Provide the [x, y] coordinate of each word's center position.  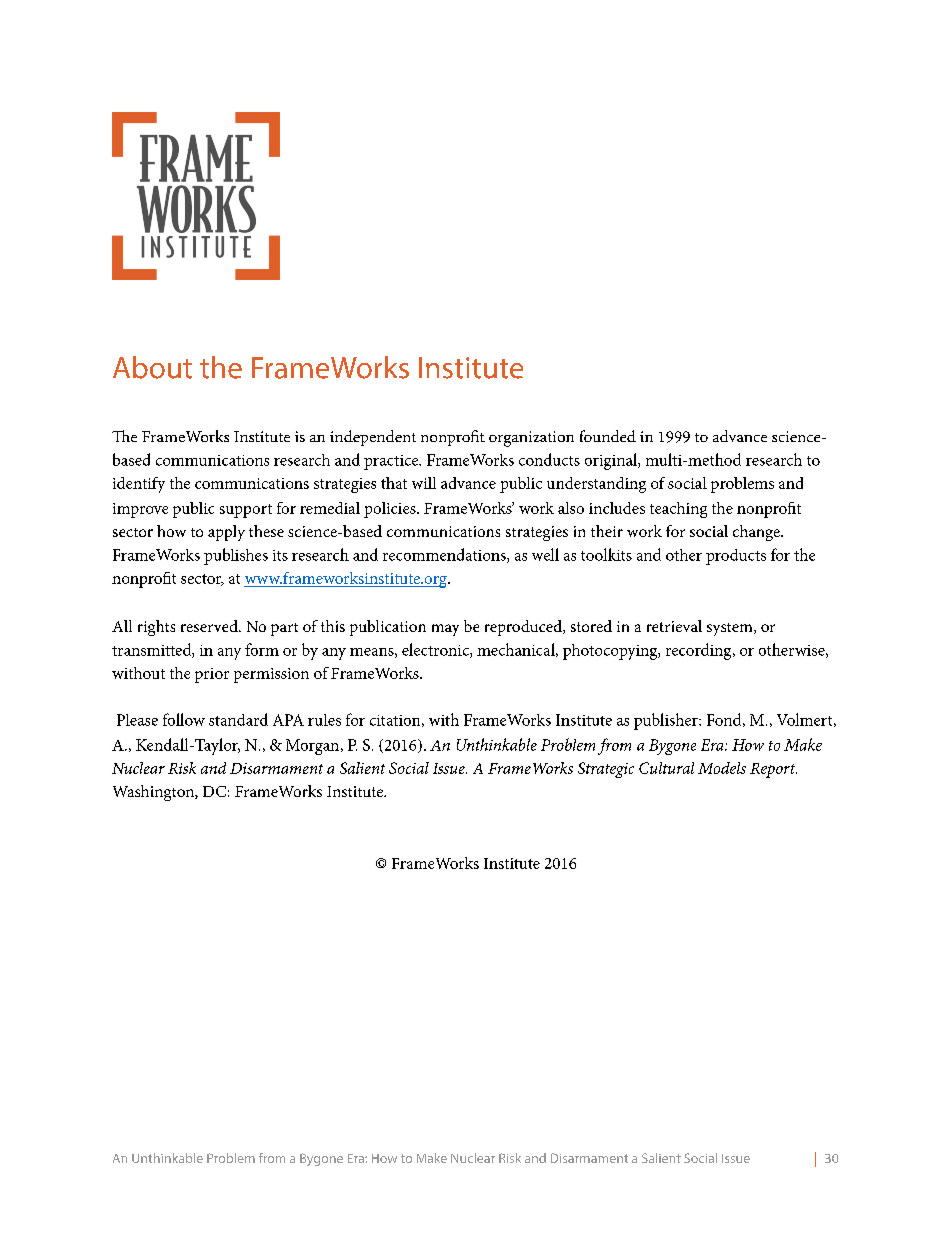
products [736, 557]
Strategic [606, 770]
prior [212, 675]
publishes [236, 556]
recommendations [445, 555]
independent [373, 438]
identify [139, 485]
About [152, 367]
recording [700, 651]
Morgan [314, 747]
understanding [596, 485]
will [424, 483]
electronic [436, 650]
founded [608, 436]
